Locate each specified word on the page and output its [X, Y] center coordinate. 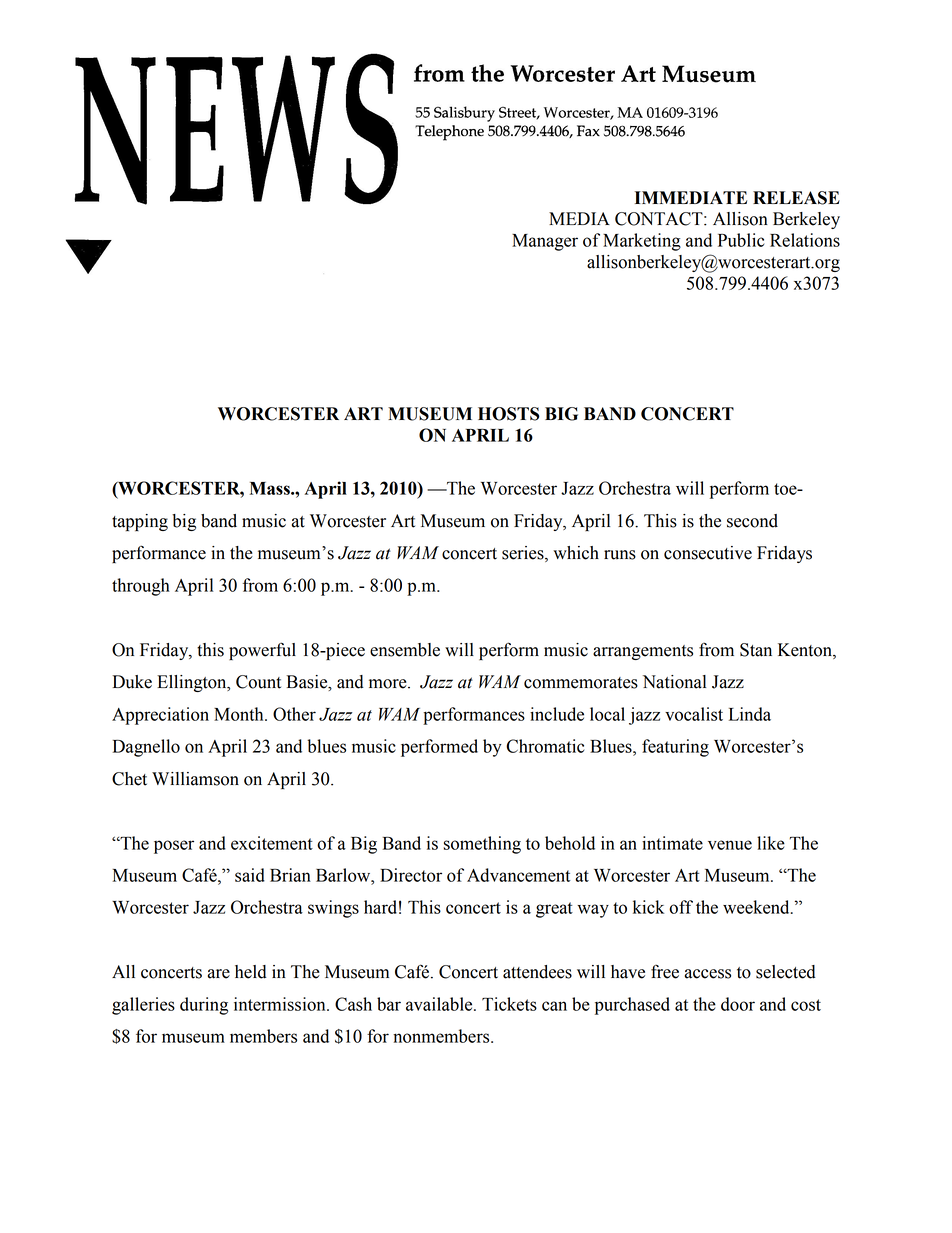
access [708, 974]
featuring [675, 748]
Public [741, 240]
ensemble [405, 650]
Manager [545, 242]
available [440, 1004]
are [219, 974]
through [141, 587]
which [576, 553]
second [752, 521]
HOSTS [509, 414]
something [482, 845]
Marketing [642, 242]
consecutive [708, 553]
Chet [129, 779]
